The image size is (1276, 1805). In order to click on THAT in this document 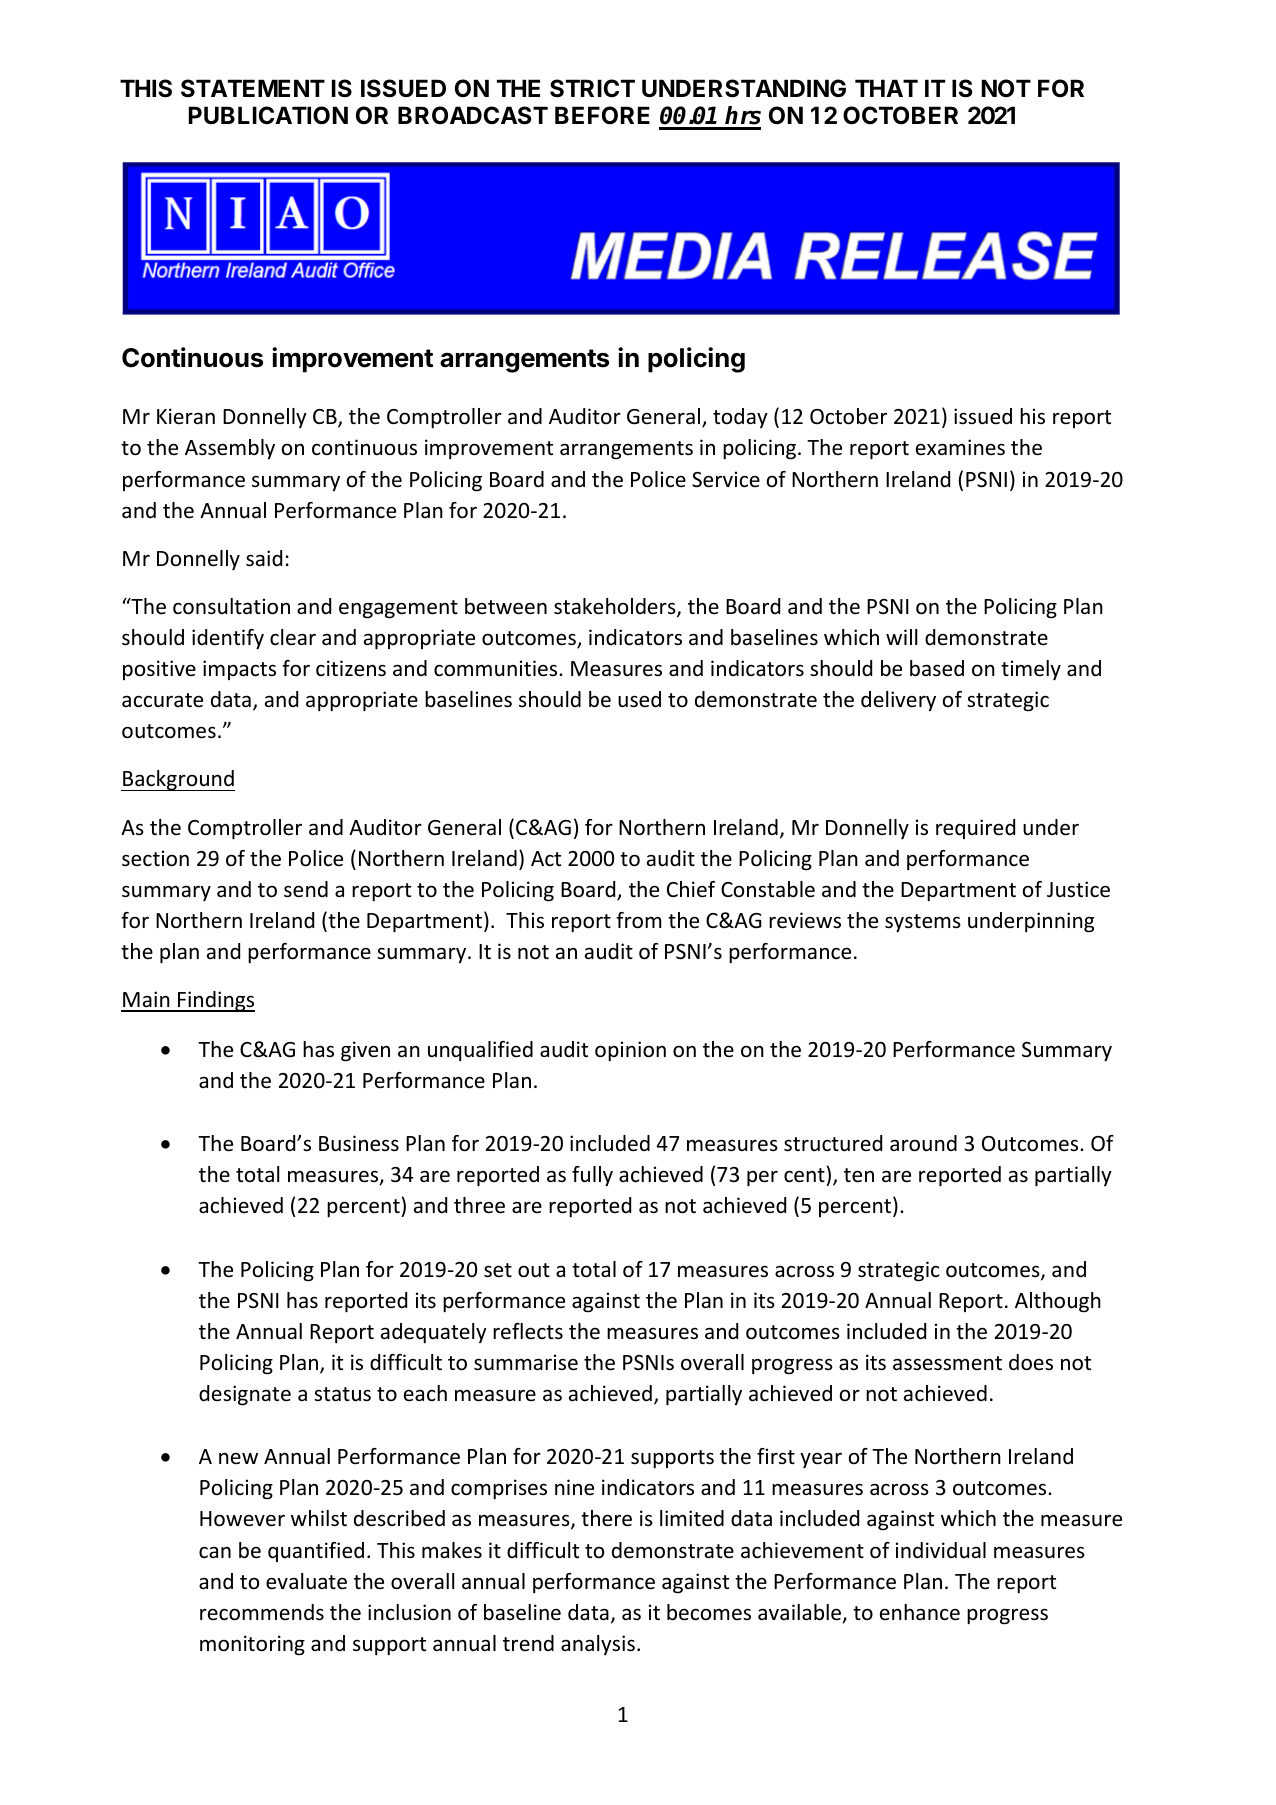, I will do `click(886, 88)`.
